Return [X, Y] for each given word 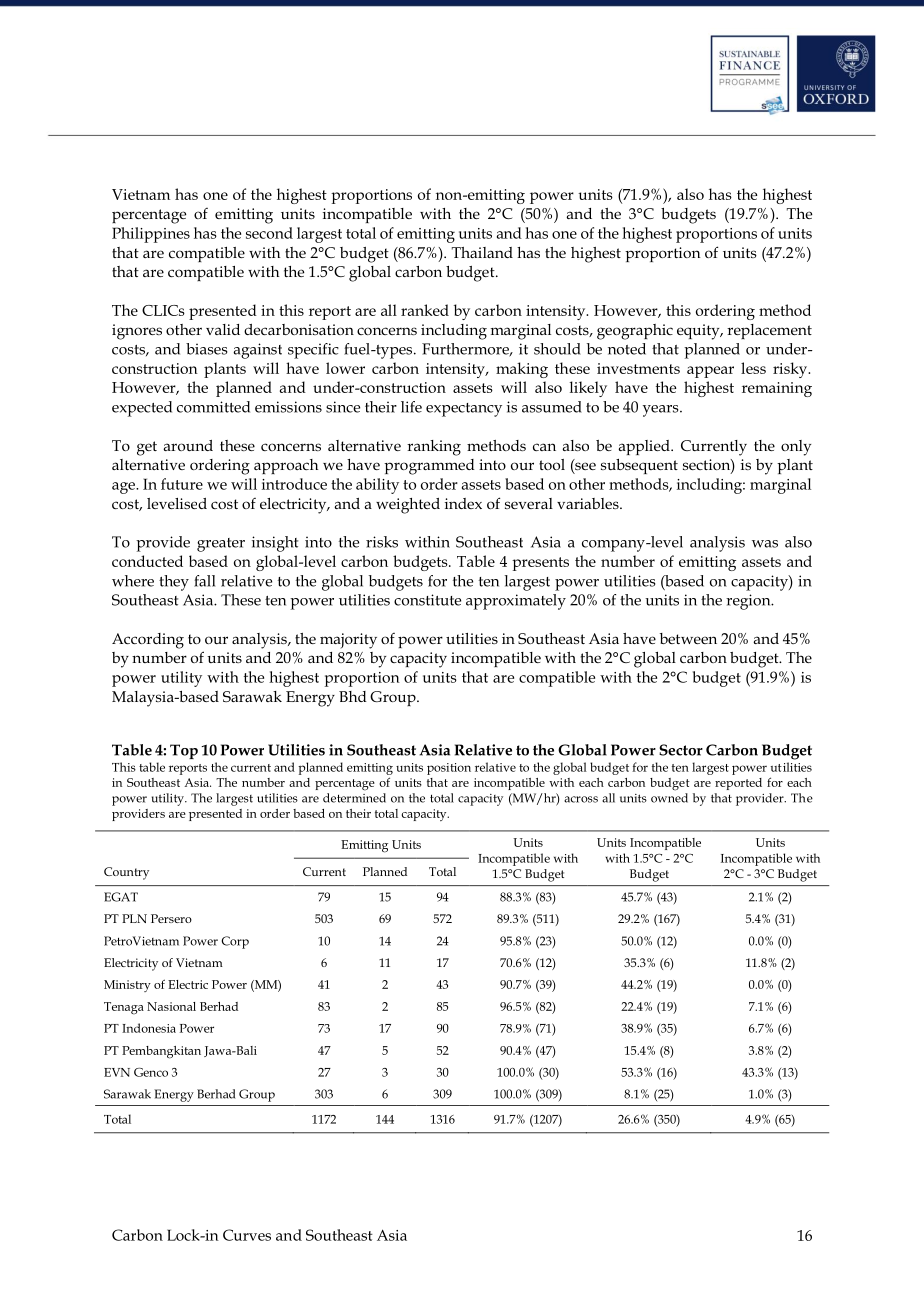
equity [699, 332]
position [449, 769]
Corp [235, 942]
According [148, 641]
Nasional [171, 1006]
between [688, 638]
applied [645, 447]
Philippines [151, 235]
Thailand [482, 252]
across [581, 799]
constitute [427, 600]
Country [126, 873]
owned [669, 798]
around [188, 445]
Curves [247, 1235]
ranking [434, 448]
